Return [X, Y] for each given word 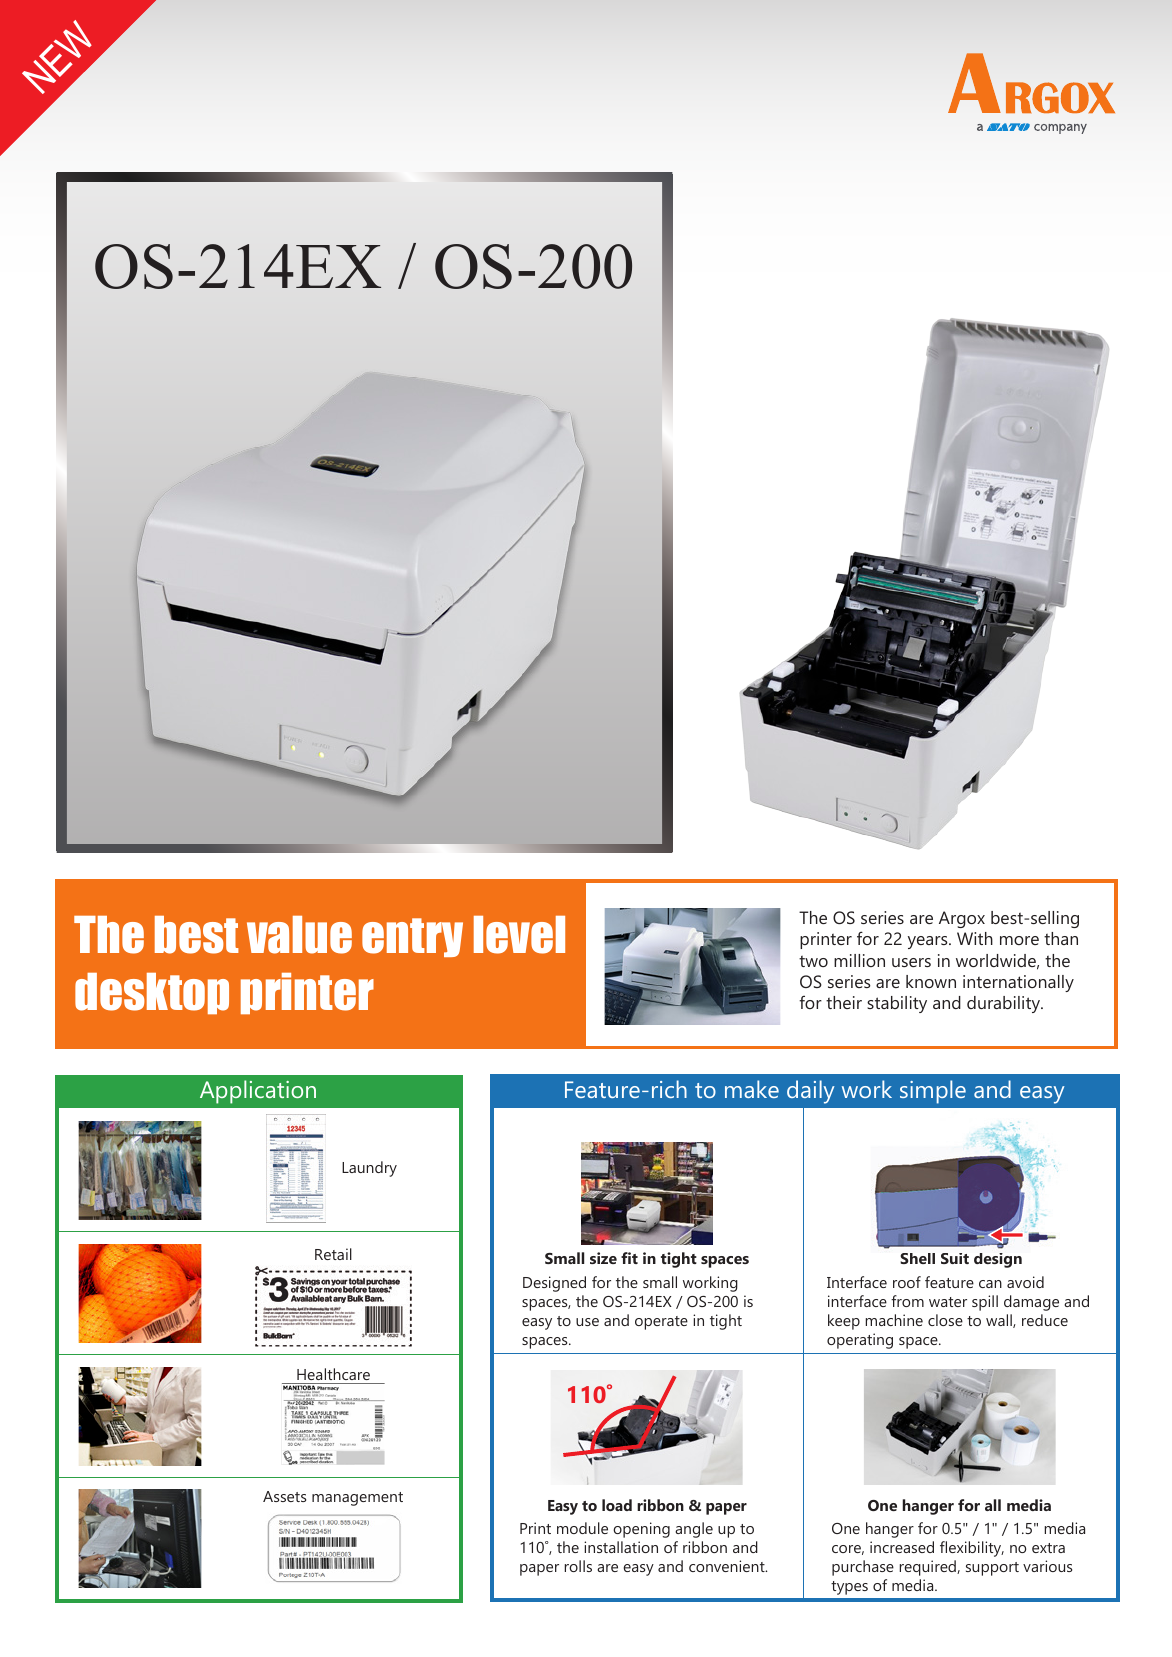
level [519, 935]
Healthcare [333, 1374]
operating [860, 1341]
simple [933, 1092]
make [752, 1089]
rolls [578, 1566]
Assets [284, 1496]
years [929, 942]
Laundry [369, 1169]
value [299, 935]
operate [661, 1323]
